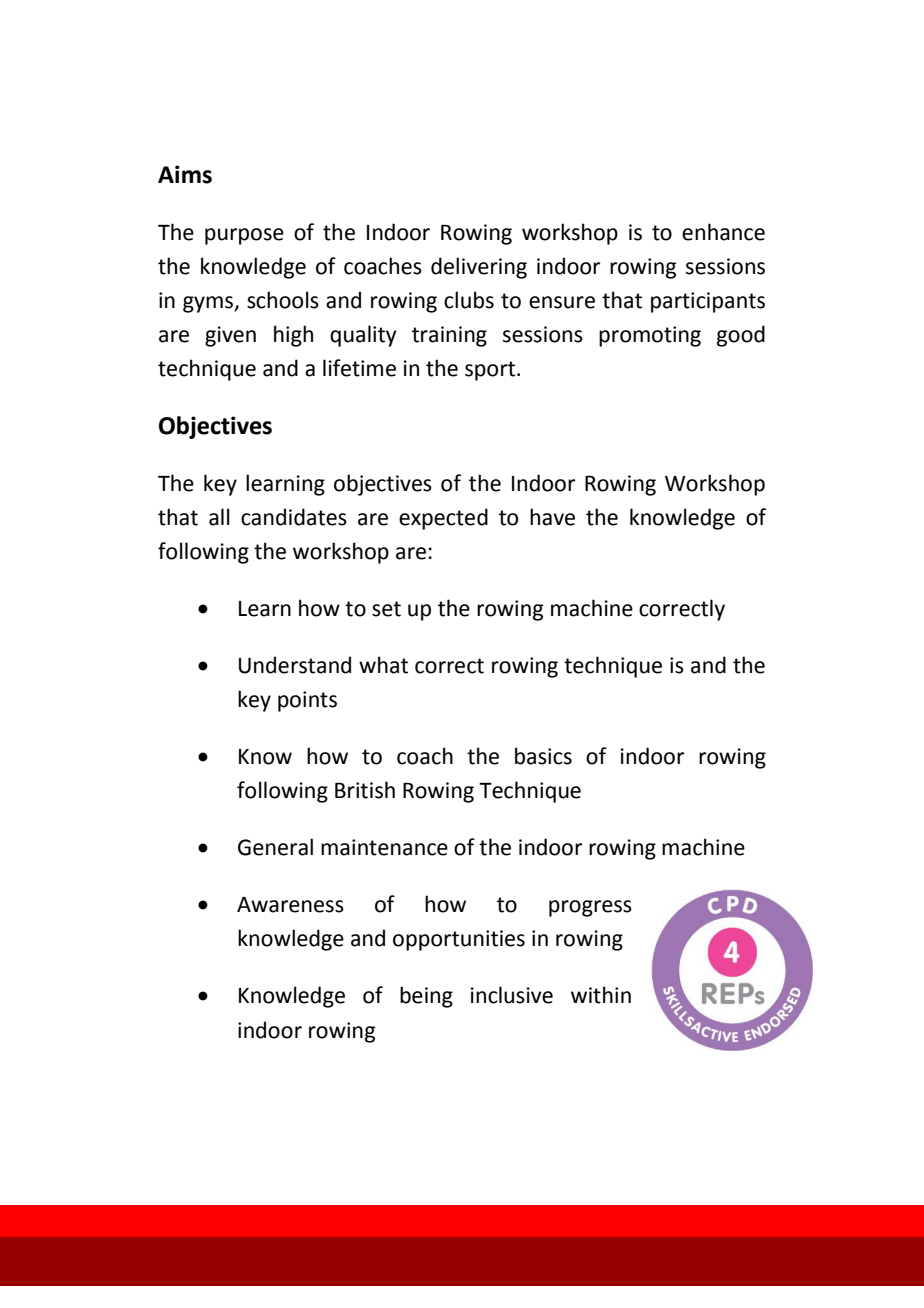 The image size is (924, 1308). Describe the element at coordinates (479, 268) in the screenshot. I see `delivering` at that location.
